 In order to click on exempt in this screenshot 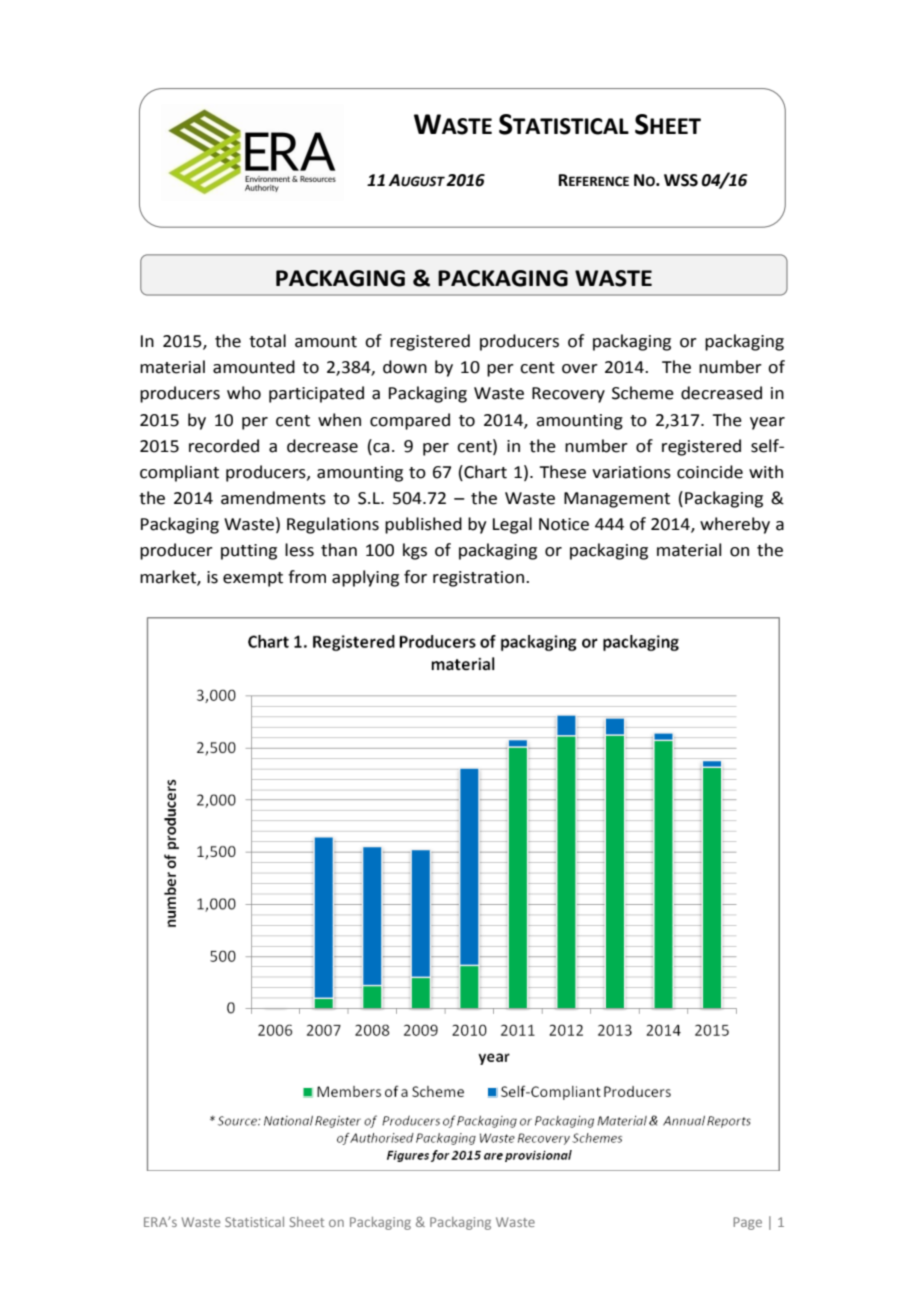, I will do `click(253, 579)`.
